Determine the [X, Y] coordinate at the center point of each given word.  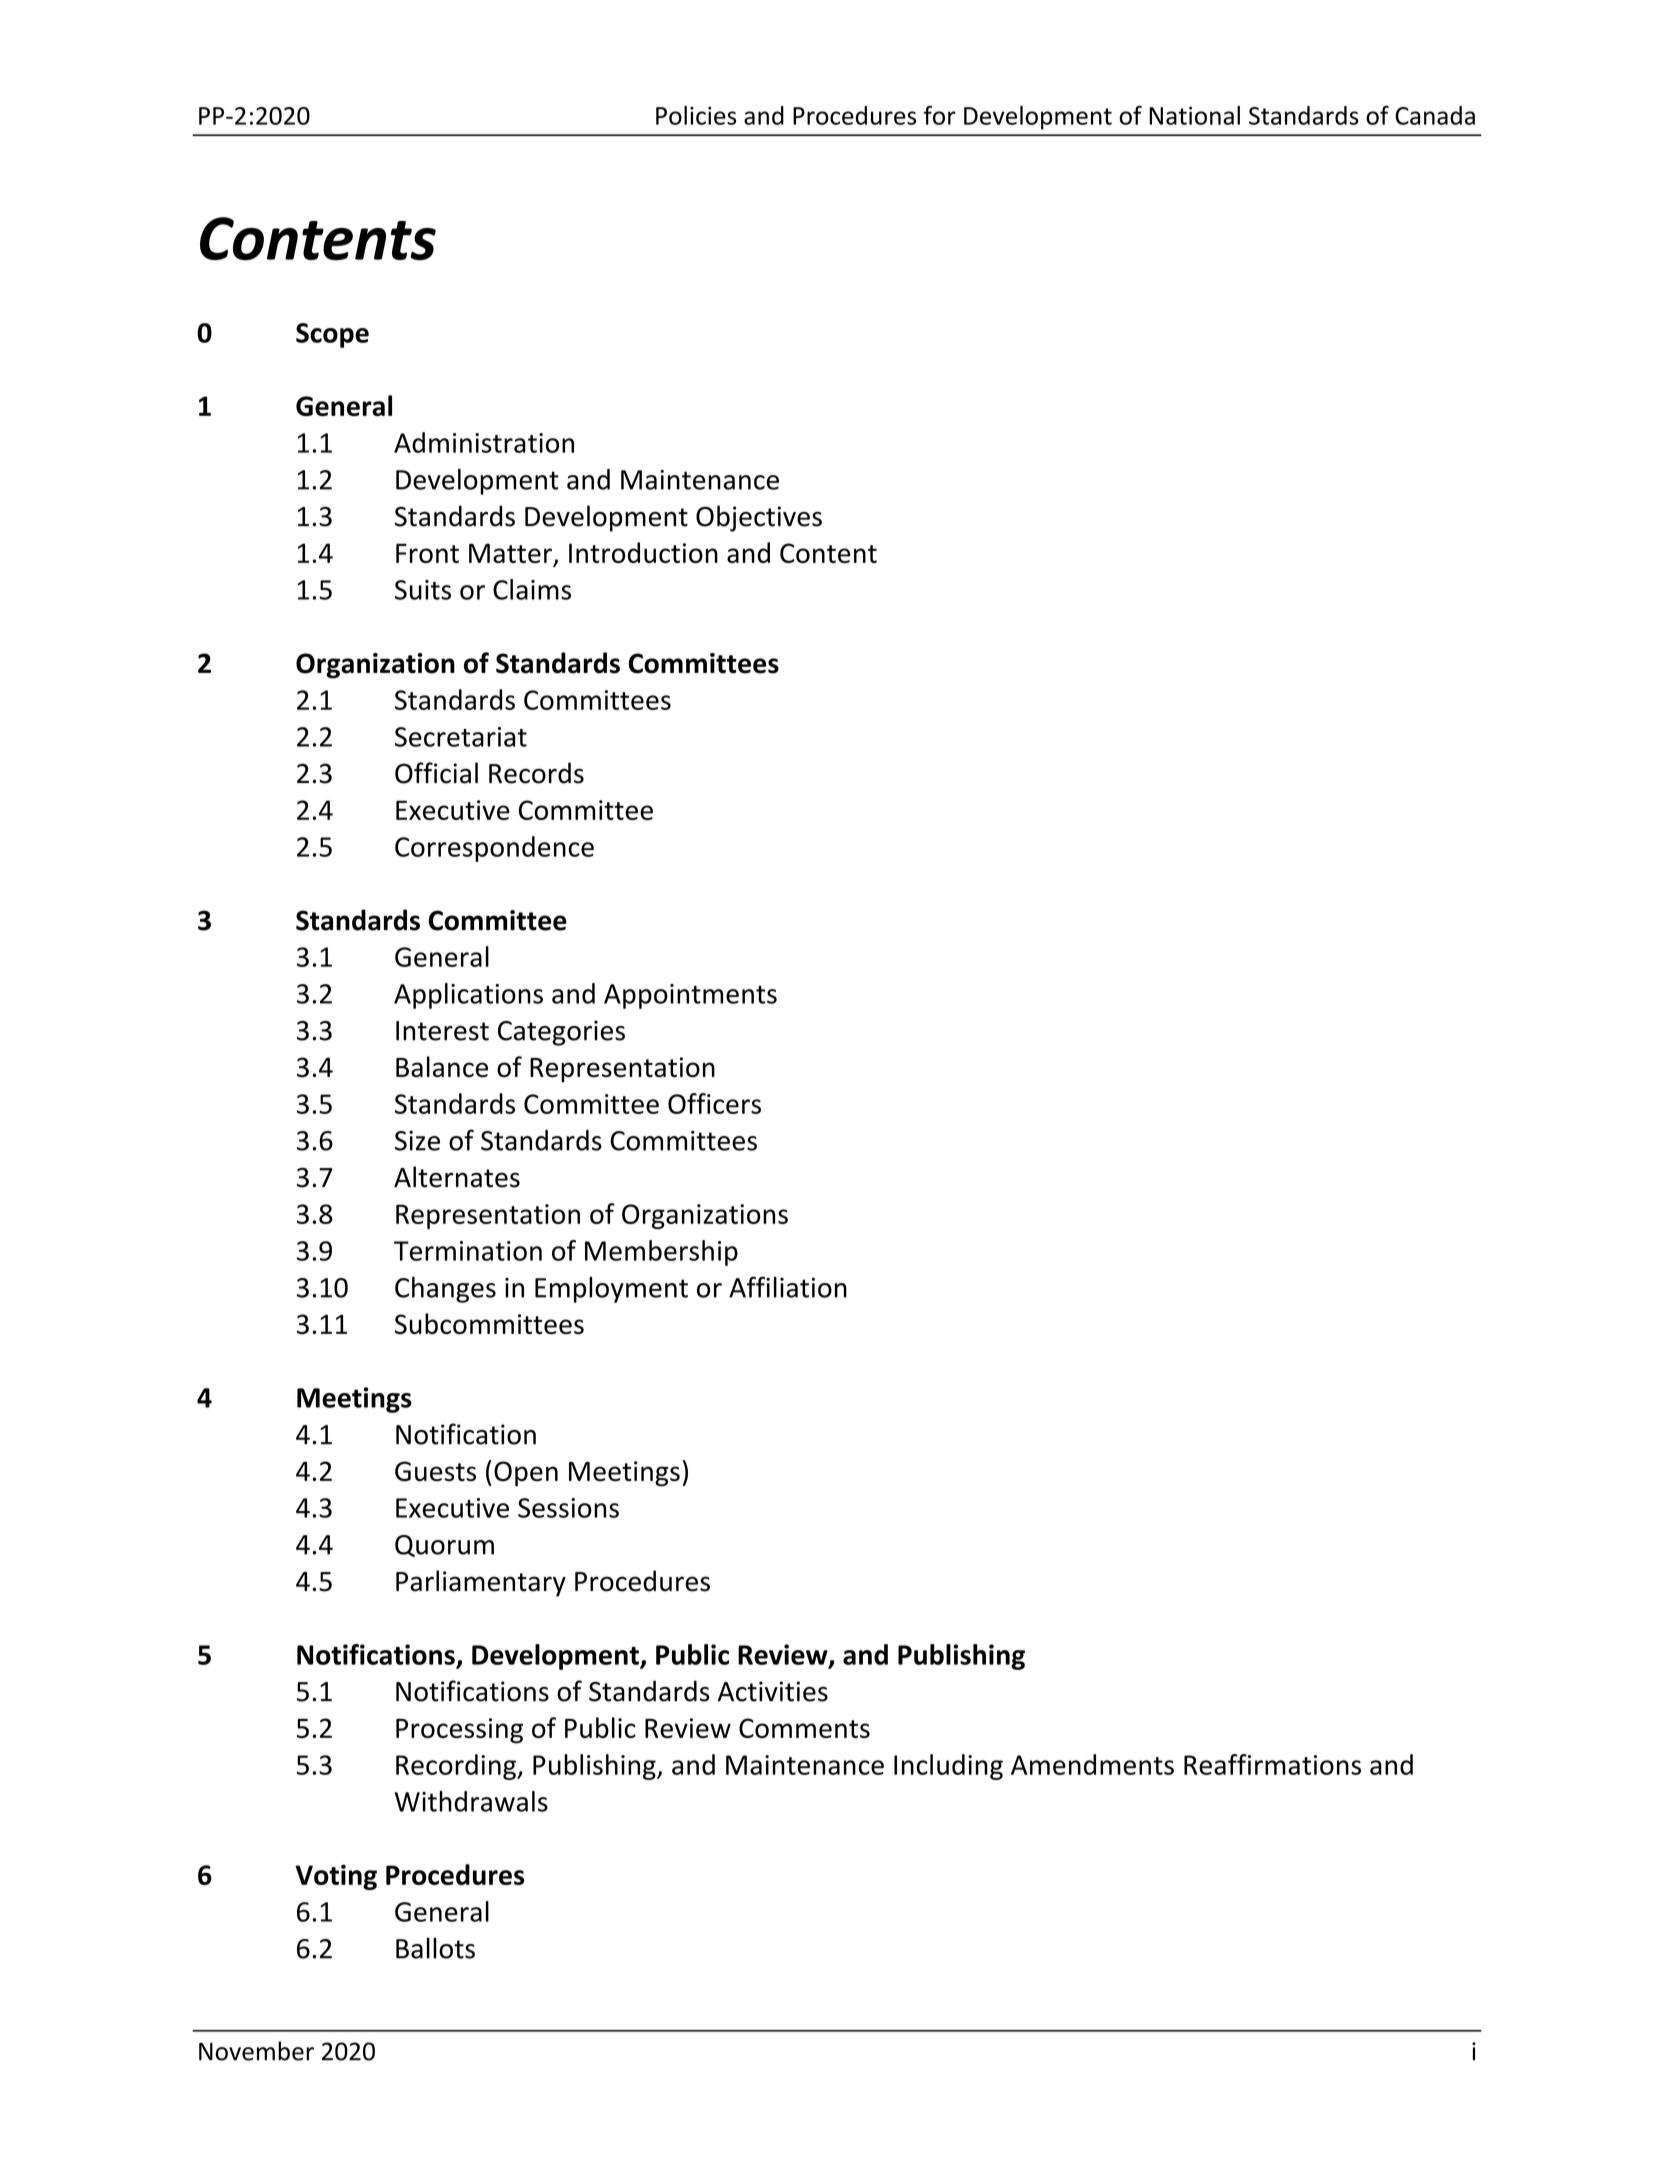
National [1194, 115]
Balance [442, 1067]
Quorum [444, 1546]
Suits [423, 590]
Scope [332, 335]
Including [948, 1767]
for [940, 115]
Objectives [759, 518]
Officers [714, 1103]
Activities [773, 1691]
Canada [1435, 115]
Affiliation [788, 1287]
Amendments [1092, 1764]
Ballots [435, 1948]
